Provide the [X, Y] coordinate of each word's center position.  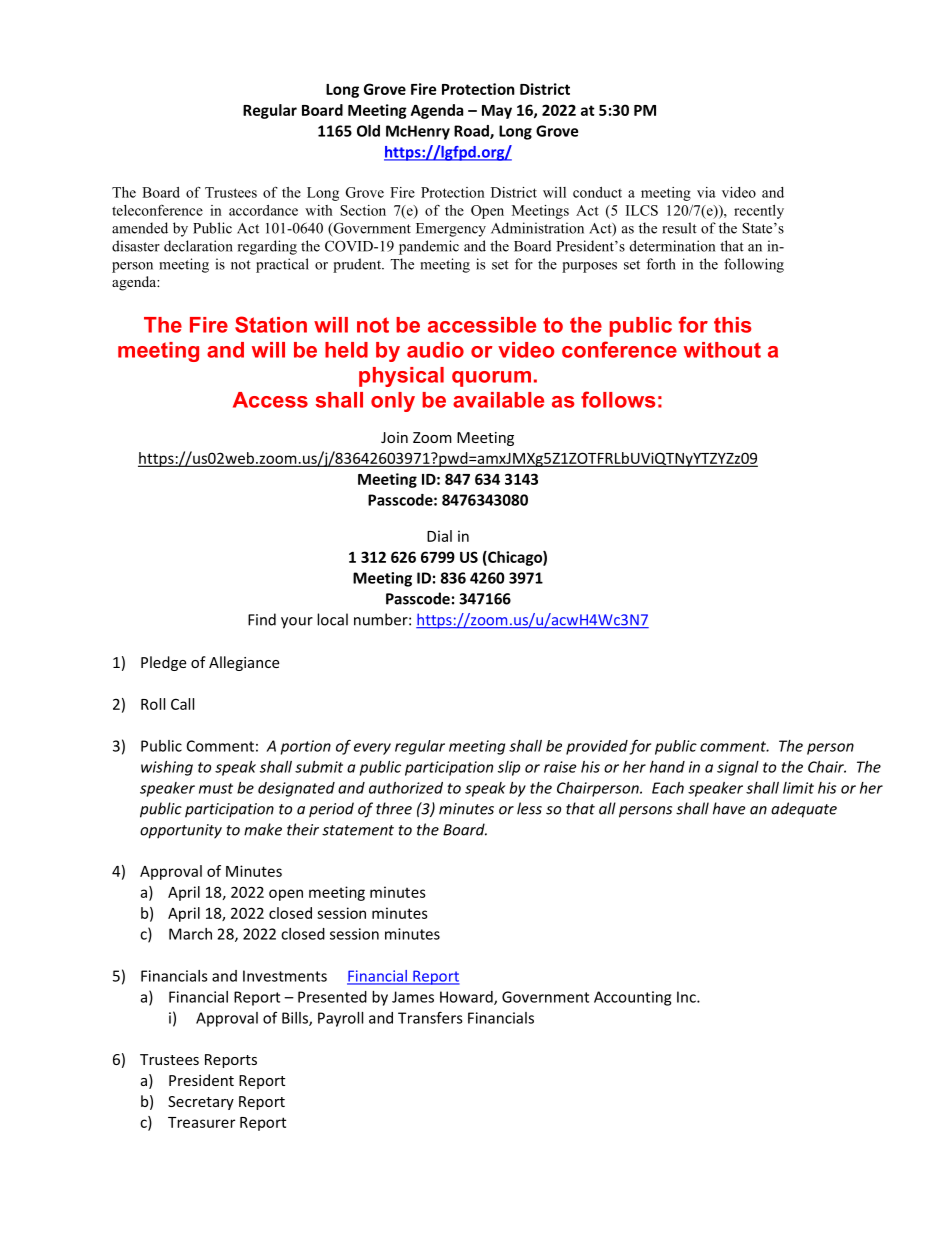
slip [509, 768]
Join [394, 437]
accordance [263, 210]
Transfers [430, 1017]
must [216, 788]
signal [738, 768]
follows [618, 399]
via [706, 192]
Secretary [201, 1103]
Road [472, 132]
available [498, 400]
